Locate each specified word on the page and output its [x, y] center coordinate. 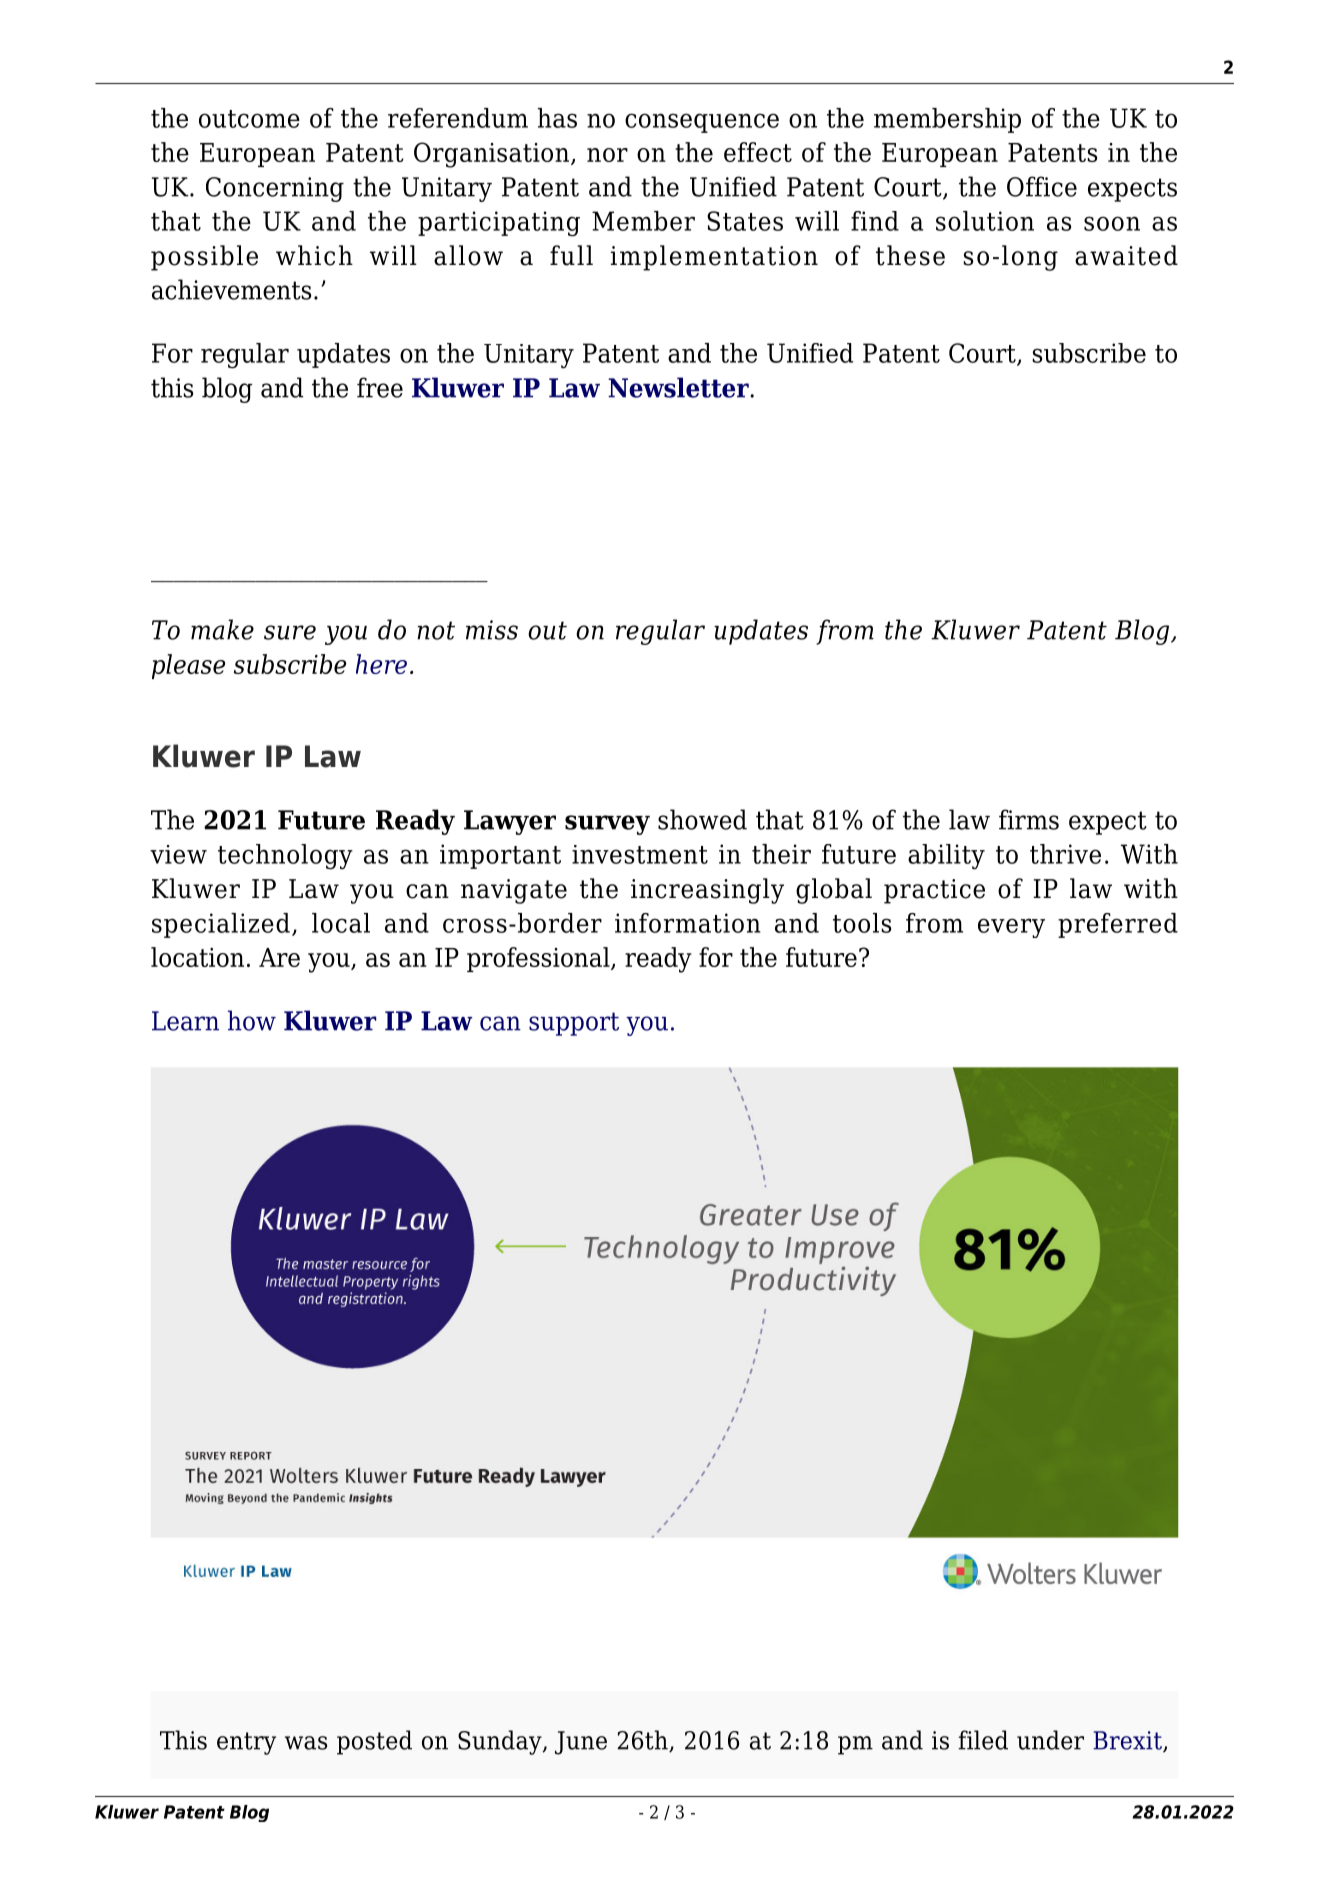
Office [1042, 186]
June [581, 1743]
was [306, 1743]
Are [279, 957]
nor [607, 155]
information [688, 923]
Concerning [275, 189]
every [1011, 928]
